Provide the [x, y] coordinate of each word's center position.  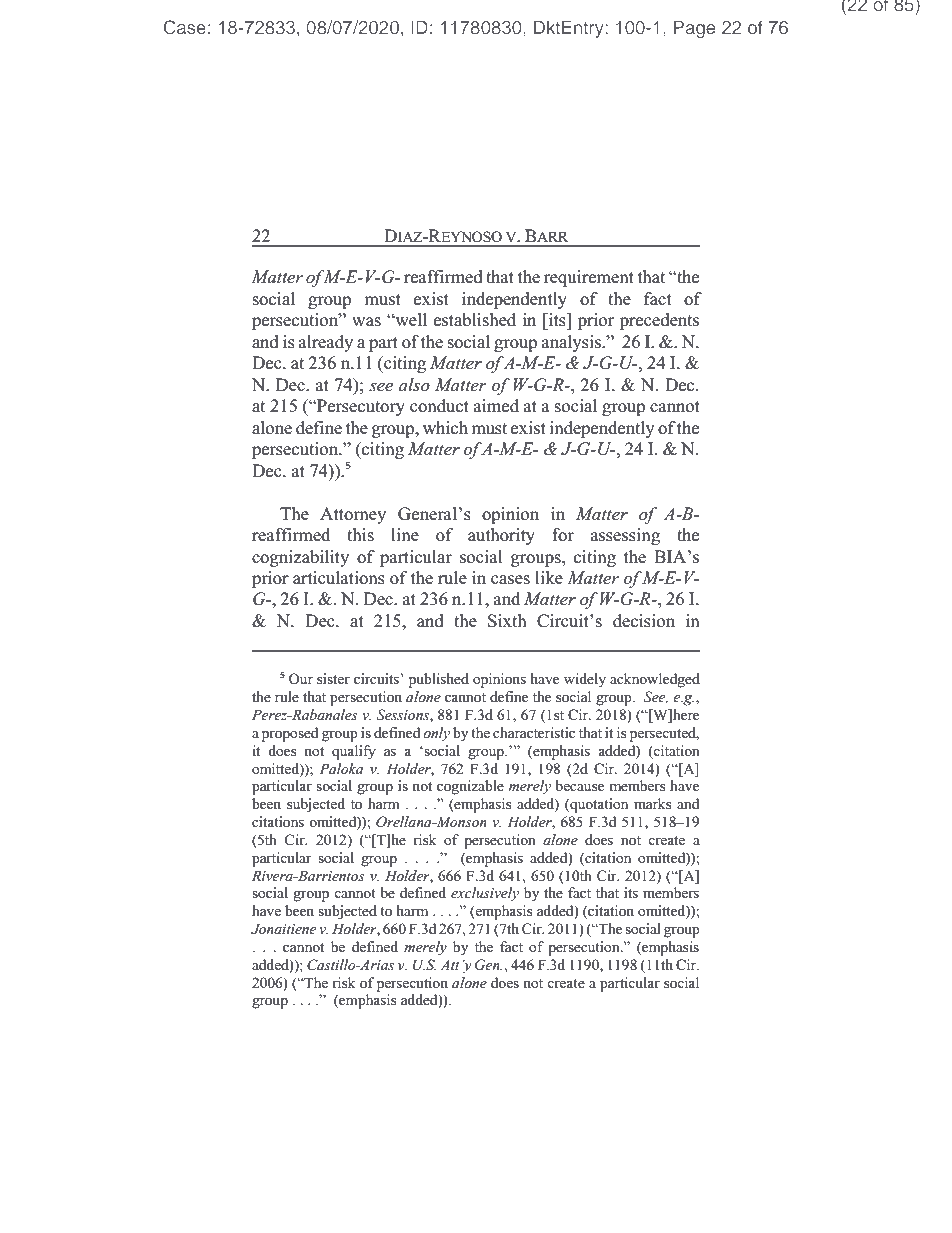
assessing [625, 536]
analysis [572, 343]
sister [333, 679]
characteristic [534, 733]
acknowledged [655, 680]
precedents [659, 321]
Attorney [353, 515]
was [366, 322]
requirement [589, 278]
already [326, 343]
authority [501, 536]
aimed [496, 406]
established [475, 320]
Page [694, 29]
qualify [354, 752]
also [414, 384]
